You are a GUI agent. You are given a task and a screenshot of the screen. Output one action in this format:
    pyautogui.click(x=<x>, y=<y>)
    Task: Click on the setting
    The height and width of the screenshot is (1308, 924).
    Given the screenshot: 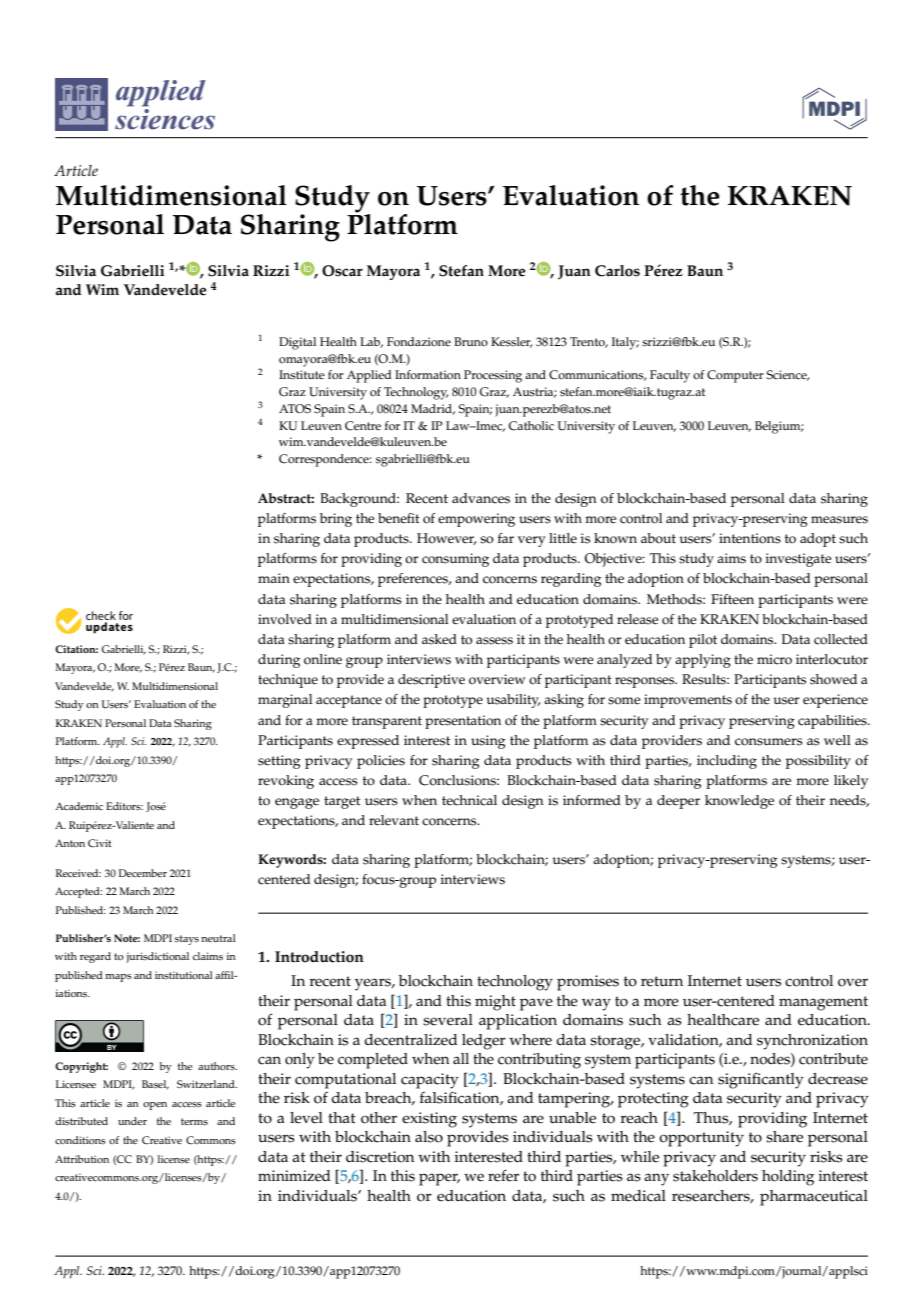 What is the action you would take?
    pyautogui.click(x=279, y=762)
